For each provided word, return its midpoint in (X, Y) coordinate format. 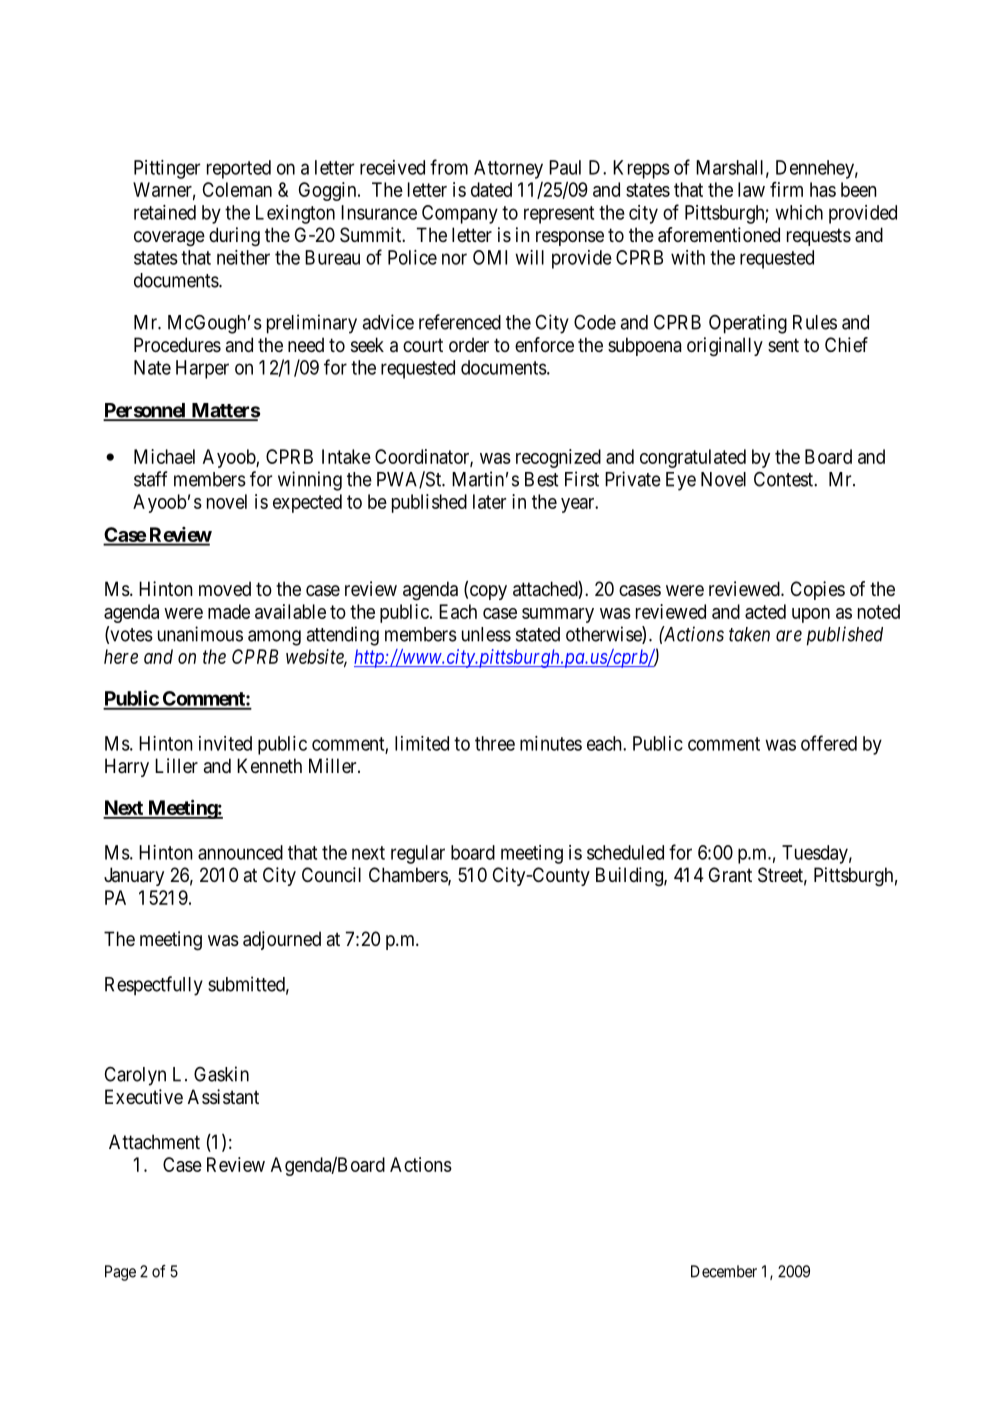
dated (491, 189)
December (724, 1271)
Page (120, 1273)
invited (225, 743)
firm (786, 189)
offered (829, 743)
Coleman (237, 189)
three (495, 743)
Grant (730, 875)
